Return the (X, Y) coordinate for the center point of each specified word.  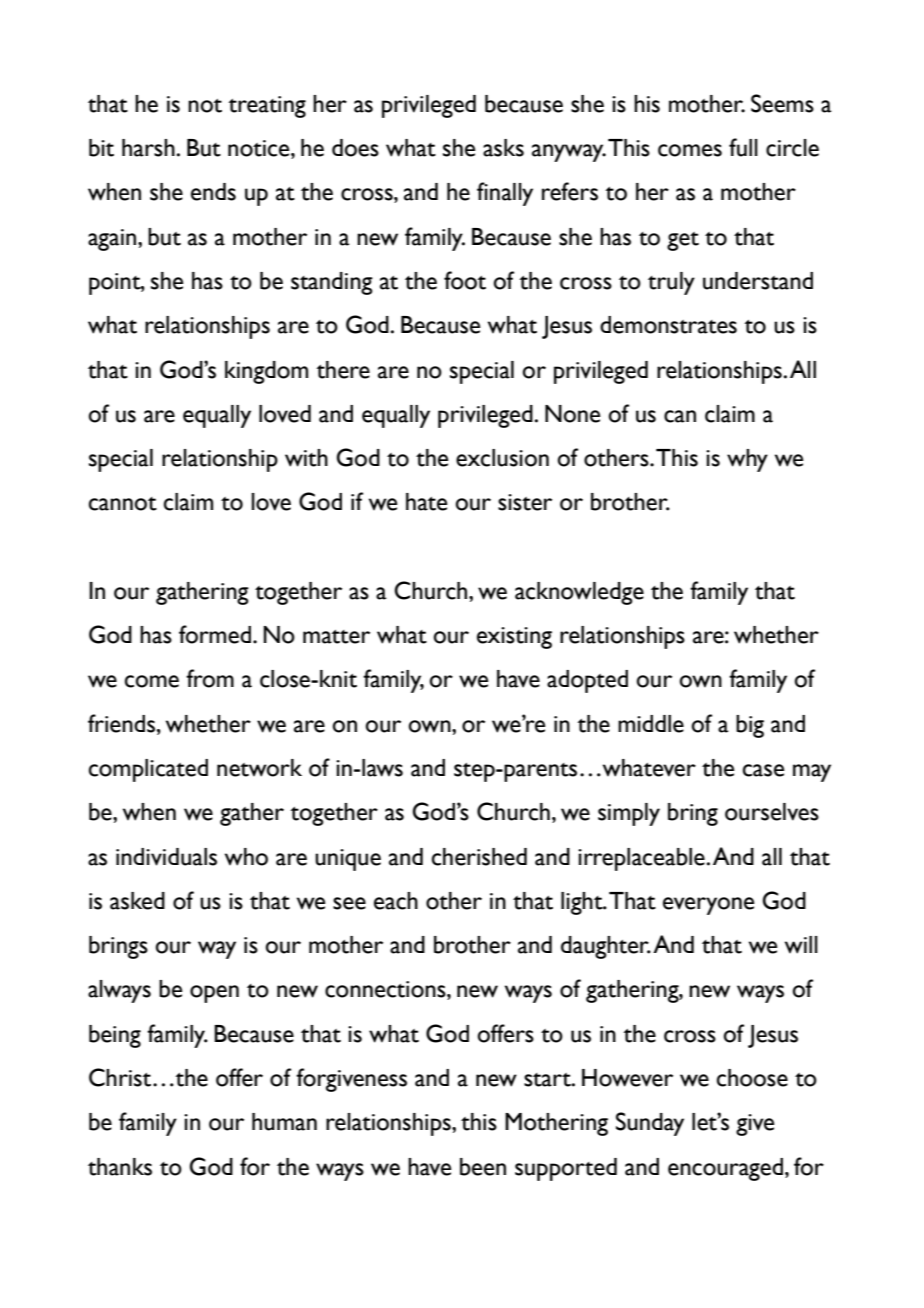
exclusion (502, 458)
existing (514, 638)
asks (503, 148)
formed (215, 634)
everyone (708, 906)
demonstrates (668, 325)
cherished (479, 857)
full (743, 147)
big (750, 726)
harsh (148, 148)
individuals (166, 857)
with (306, 458)
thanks (120, 1167)
